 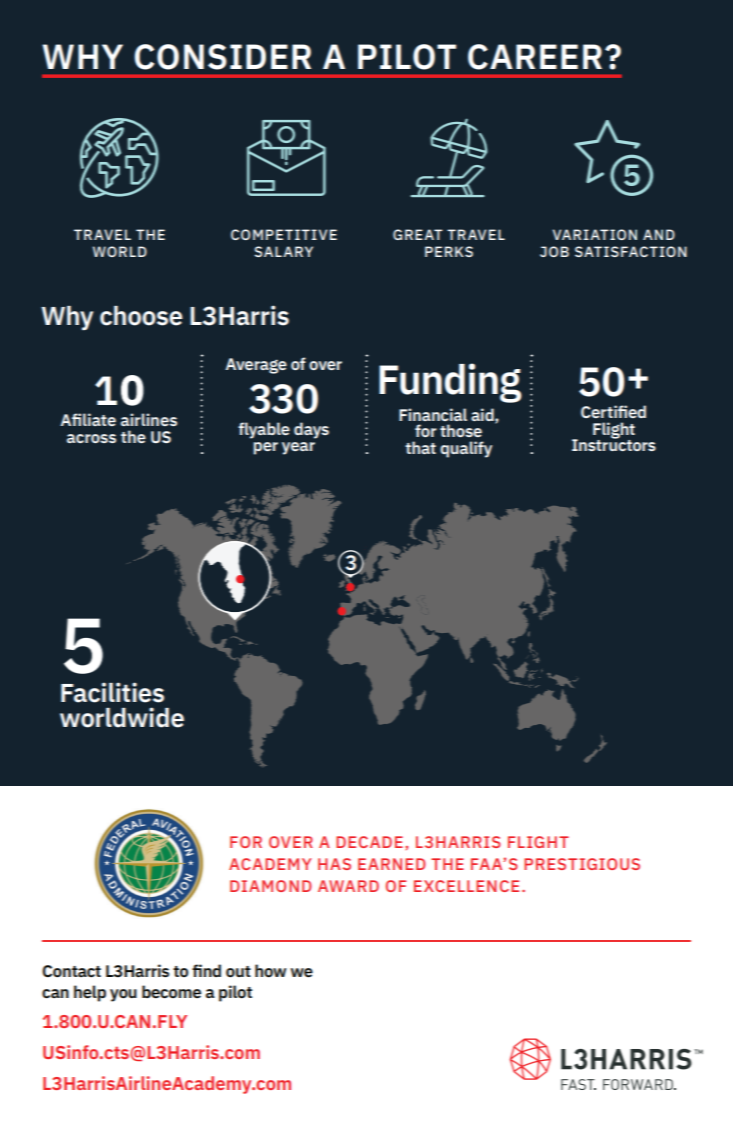 What do you see at coordinates (554, 251) in the screenshot?
I see `JOB` at bounding box center [554, 251].
